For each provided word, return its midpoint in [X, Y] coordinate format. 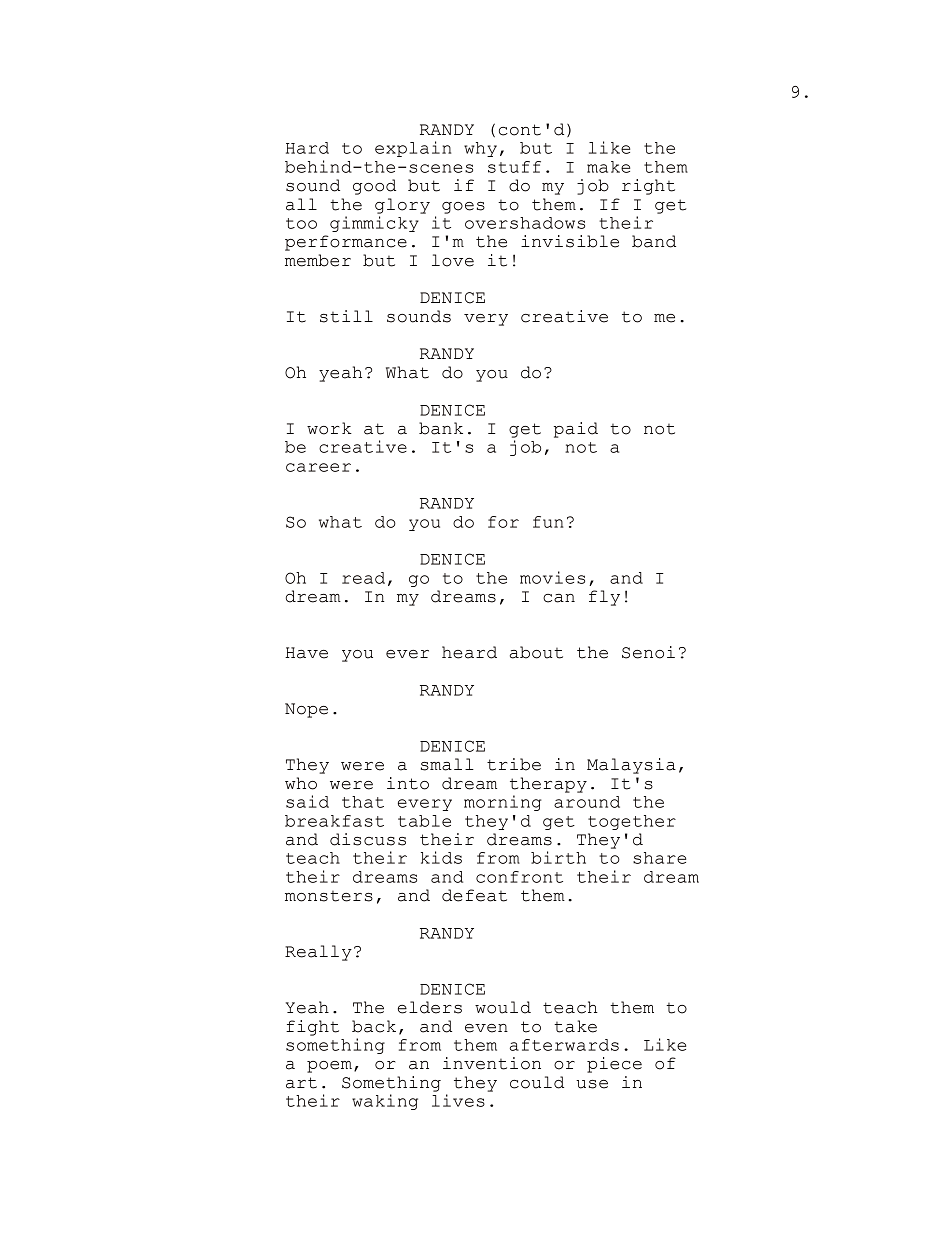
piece [614, 1065]
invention [492, 1063]
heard [469, 652]
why [480, 149]
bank [441, 428]
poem [329, 1067]
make [608, 167]
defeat [474, 895]
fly [604, 598]
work [329, 428]
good [374, 187]
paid [576, 430]
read [363, 578]
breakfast [334, 821]
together [632, 822]
